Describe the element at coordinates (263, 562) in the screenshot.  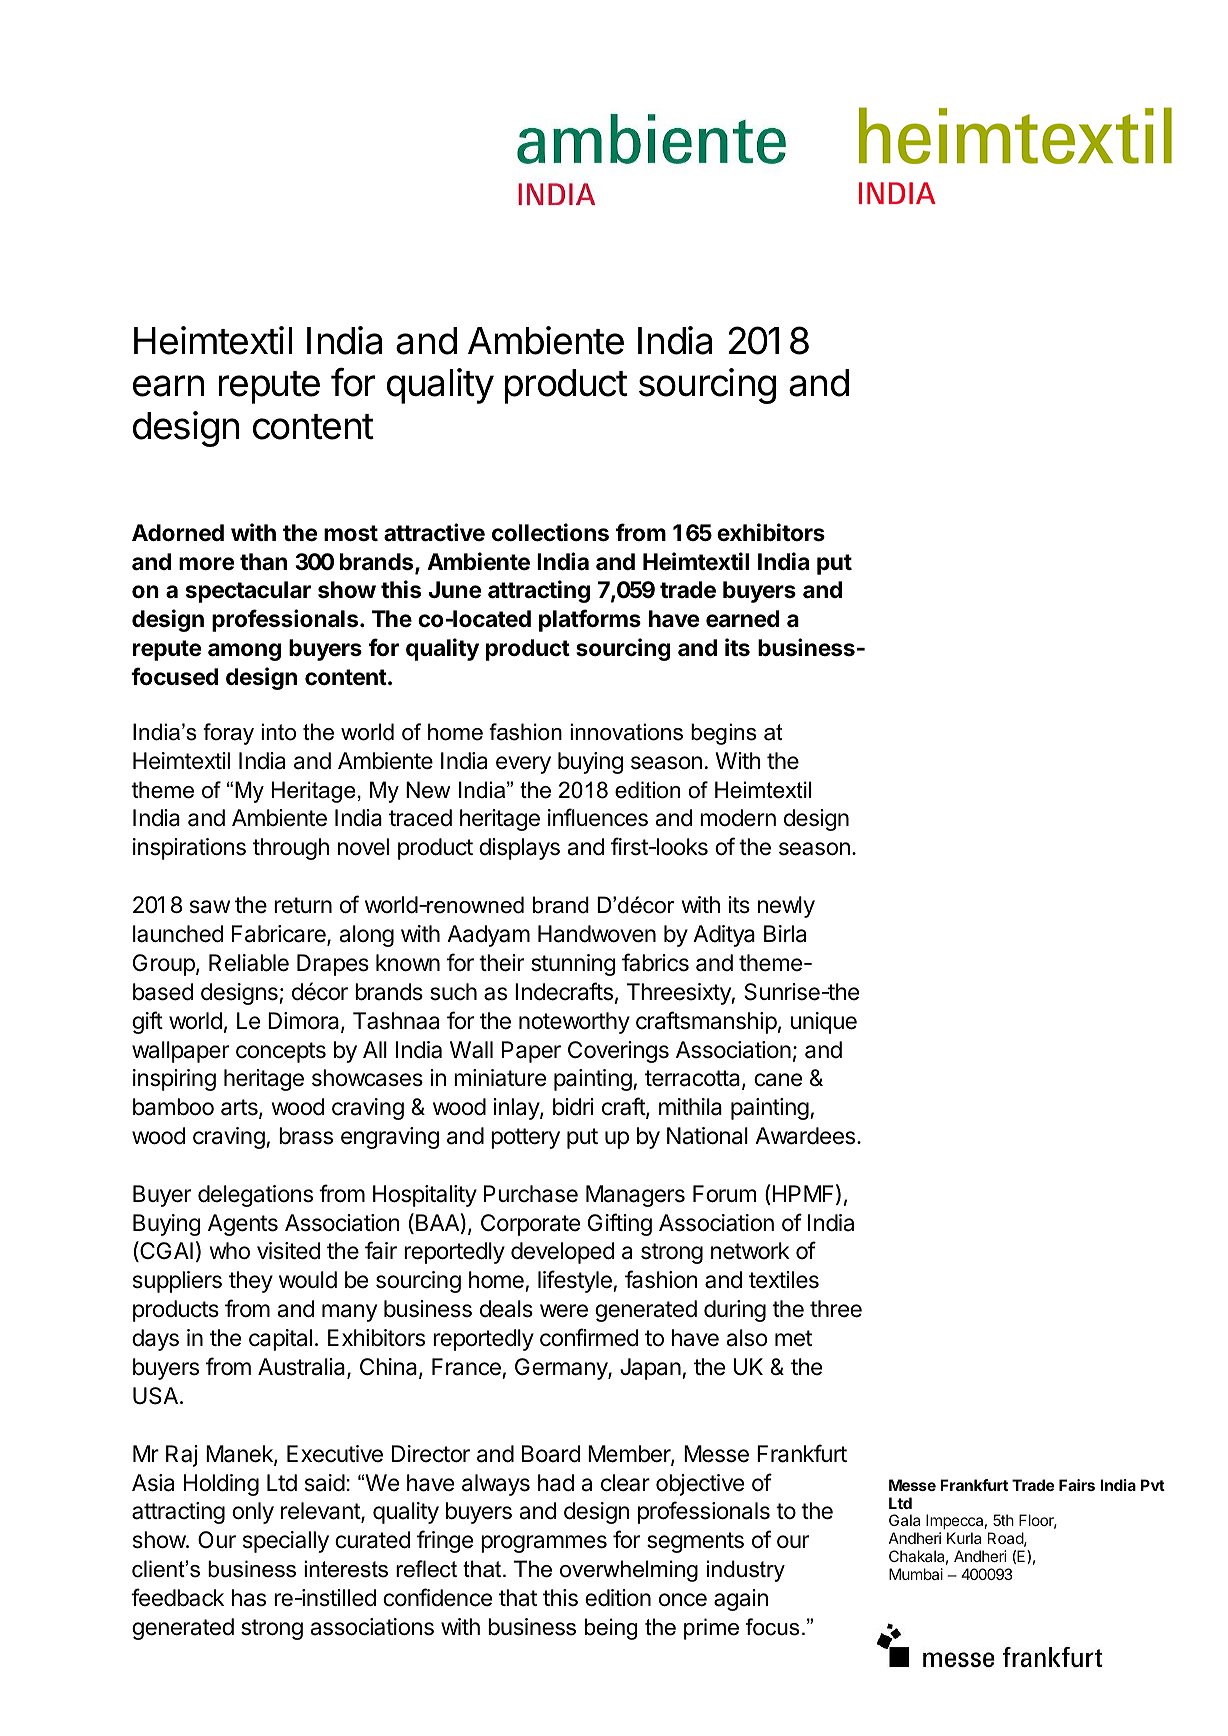
I see `than` at that location.
